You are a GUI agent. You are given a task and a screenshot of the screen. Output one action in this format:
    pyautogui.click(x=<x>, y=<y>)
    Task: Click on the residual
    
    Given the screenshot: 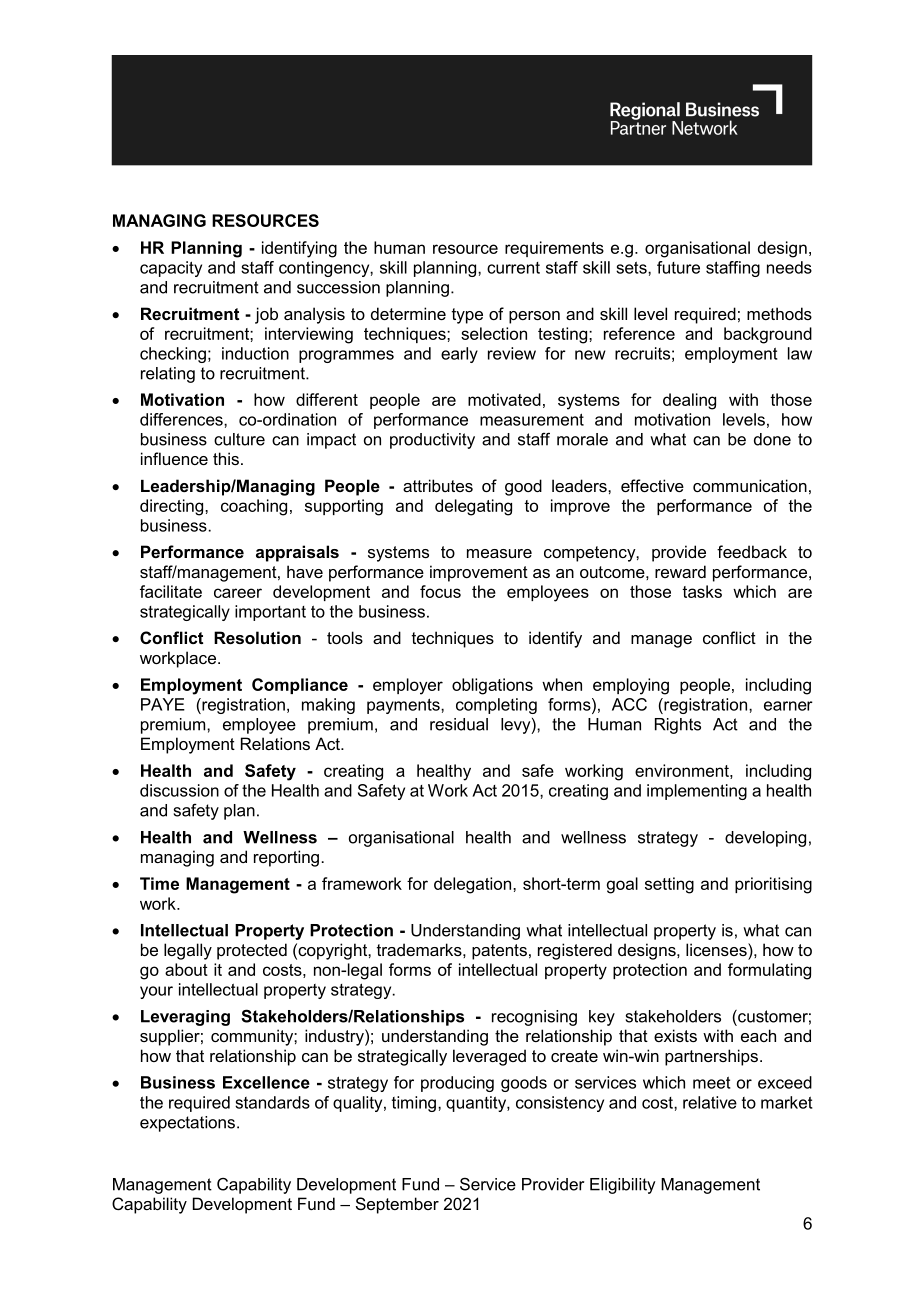 What is the action you would take?
    pyautogui.click(x=459, y=724)
